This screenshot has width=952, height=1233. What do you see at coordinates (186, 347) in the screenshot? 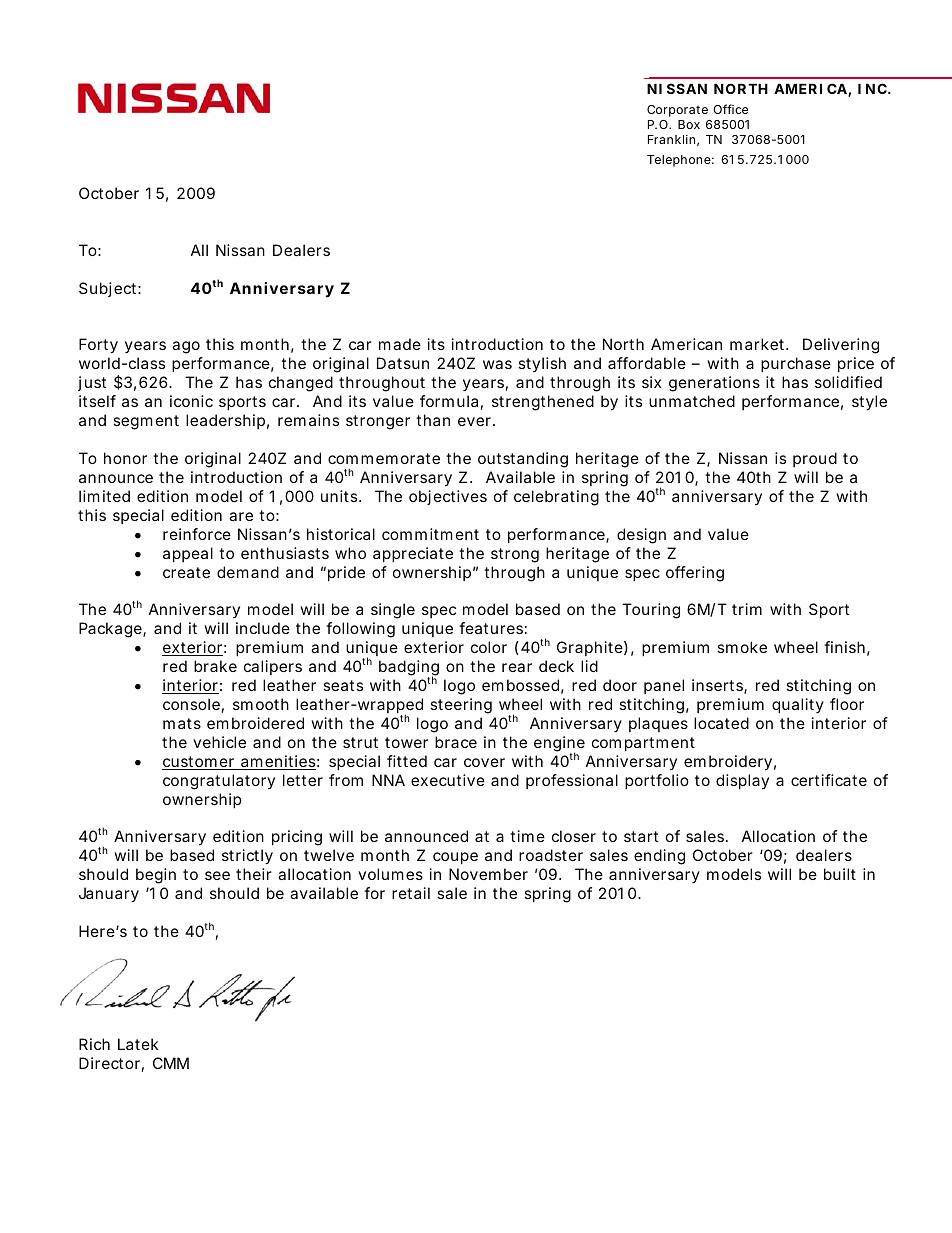
I see `ago` at bounding box center [186, 347].
